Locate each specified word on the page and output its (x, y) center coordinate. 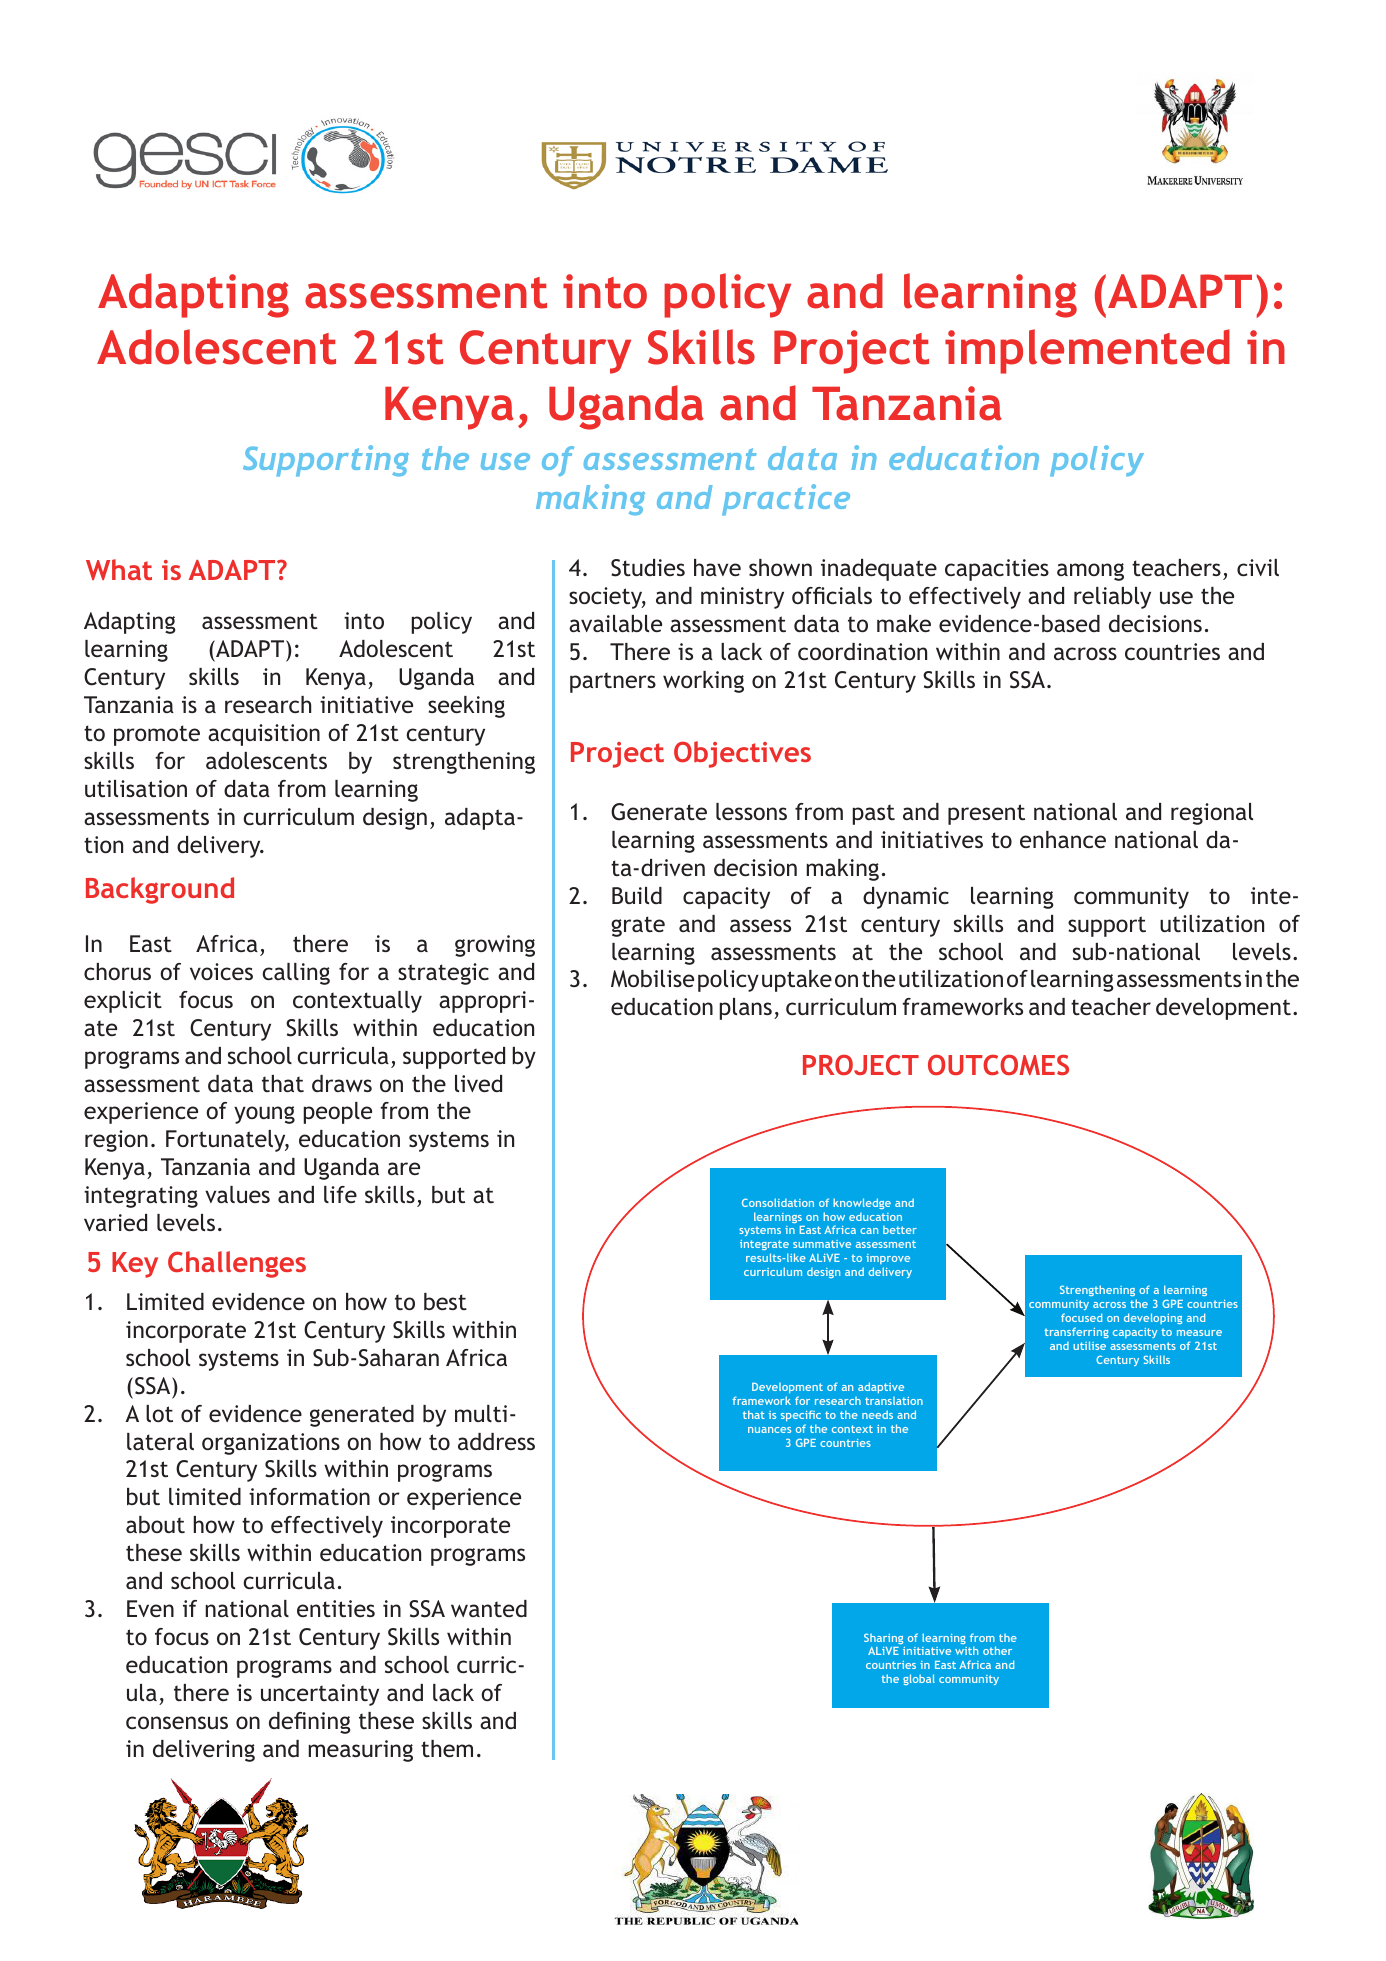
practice (786, 500)
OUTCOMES (998, 1064)
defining (309, 1723)
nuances (769, 1430)
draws (342, 1083)
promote (157, 735)
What (119, 569)
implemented (1087, 351)
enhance (1063, 839)
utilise (1089, 1345)
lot (159, 1413)
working (703, 682)
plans (745, 1009)
